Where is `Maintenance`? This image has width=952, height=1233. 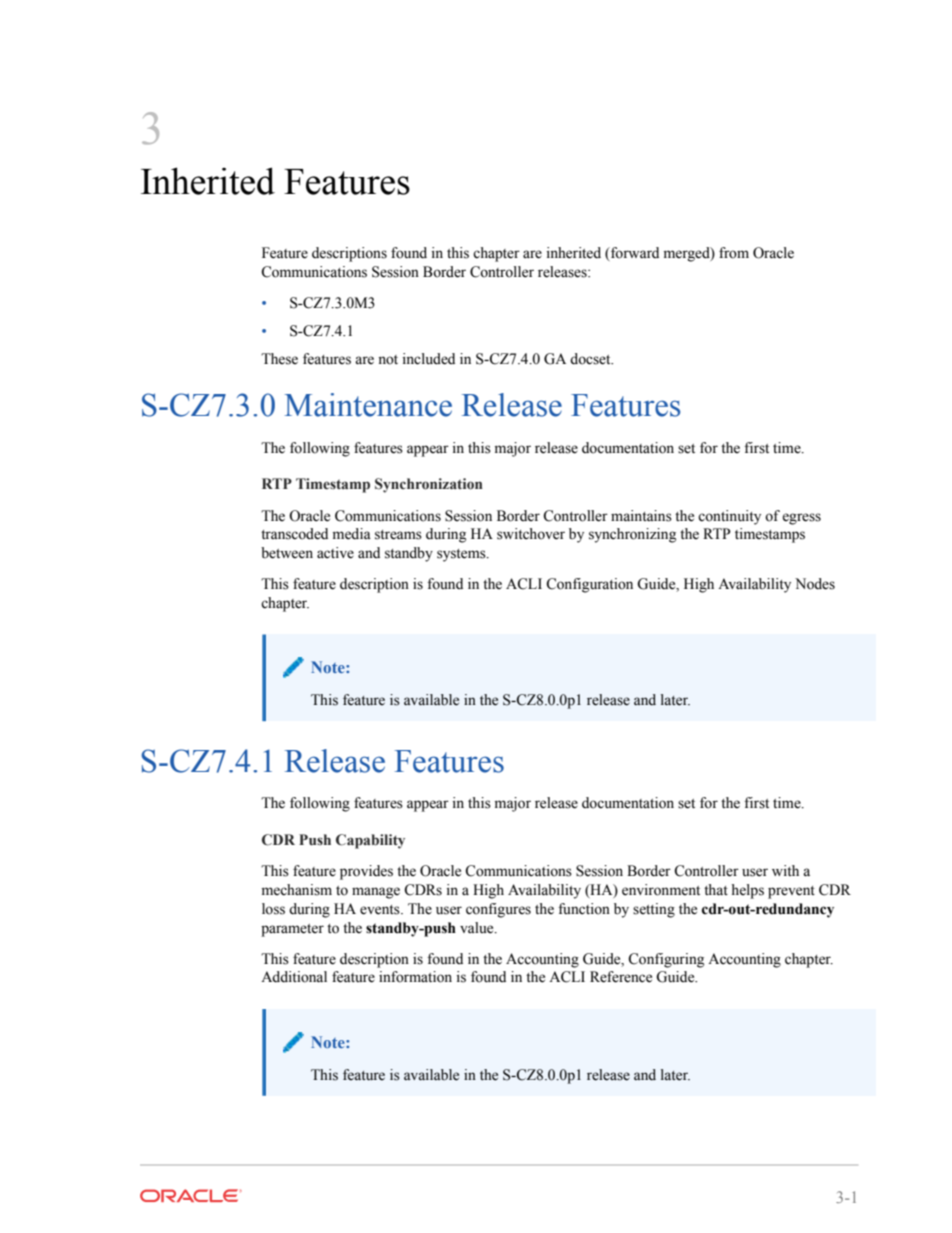
Maintenance is located at coordinates (368, 405).
